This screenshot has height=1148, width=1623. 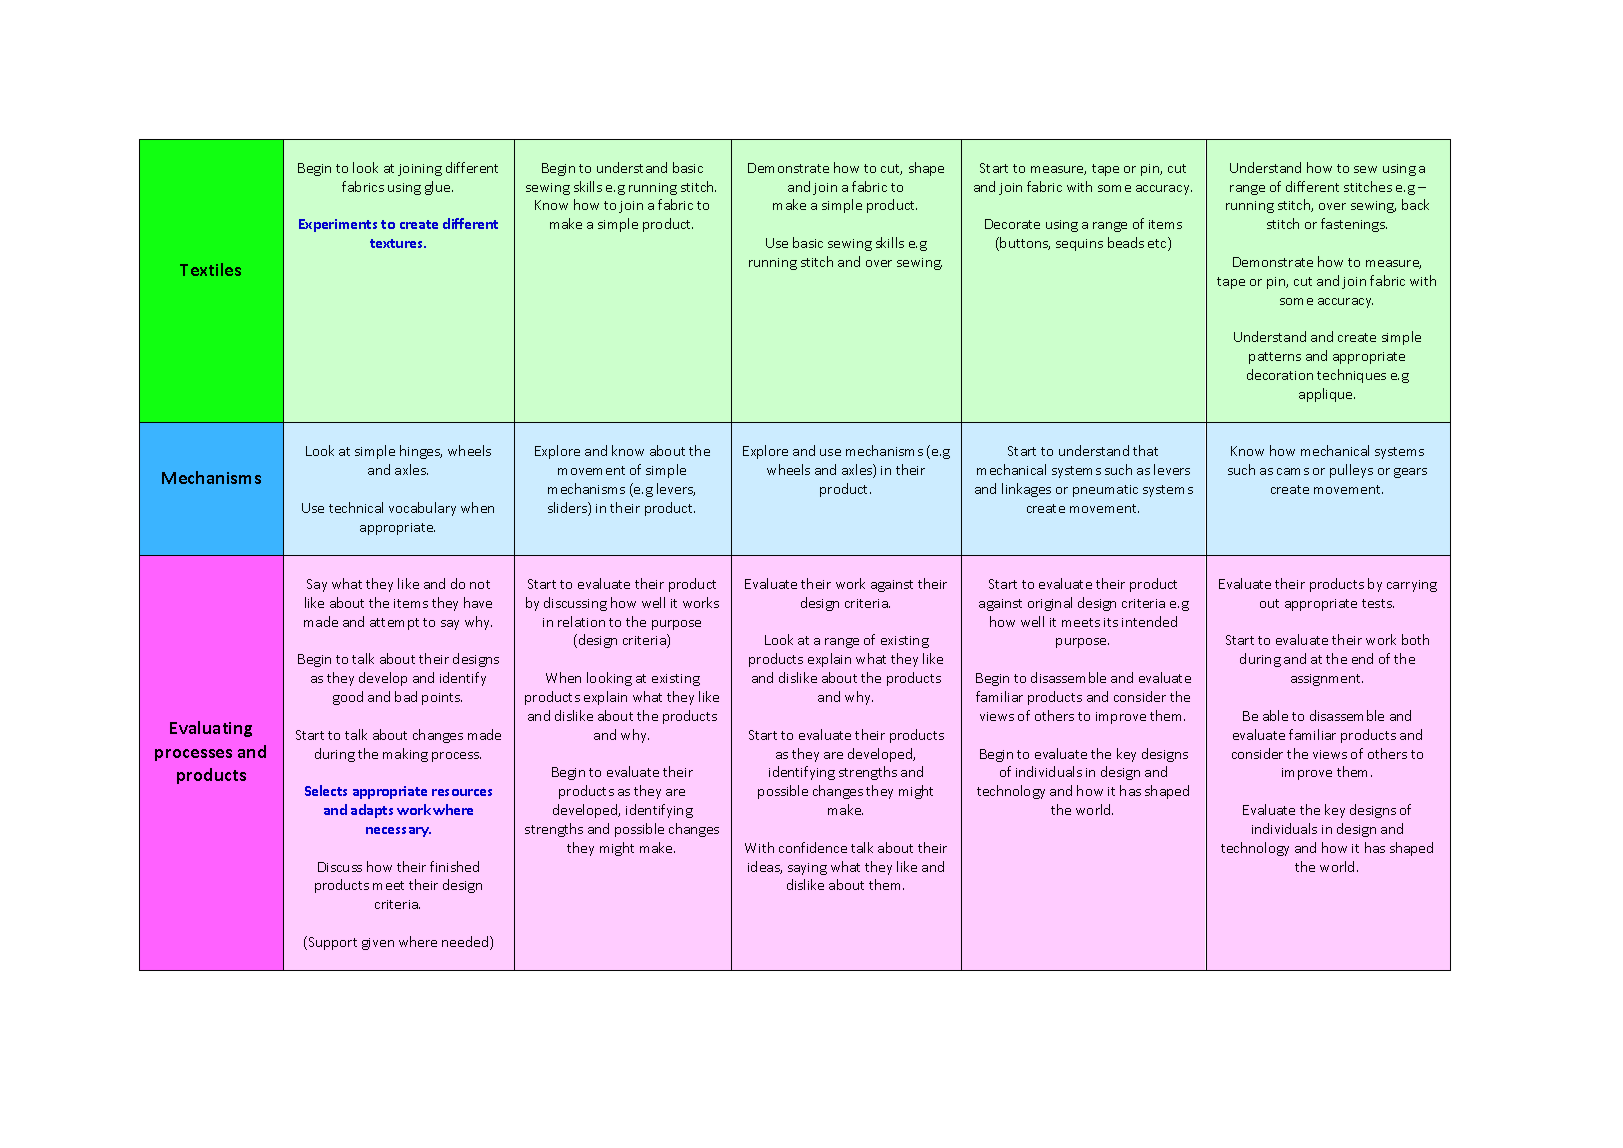 I want to click on saying, so click(x=807, y=869).
